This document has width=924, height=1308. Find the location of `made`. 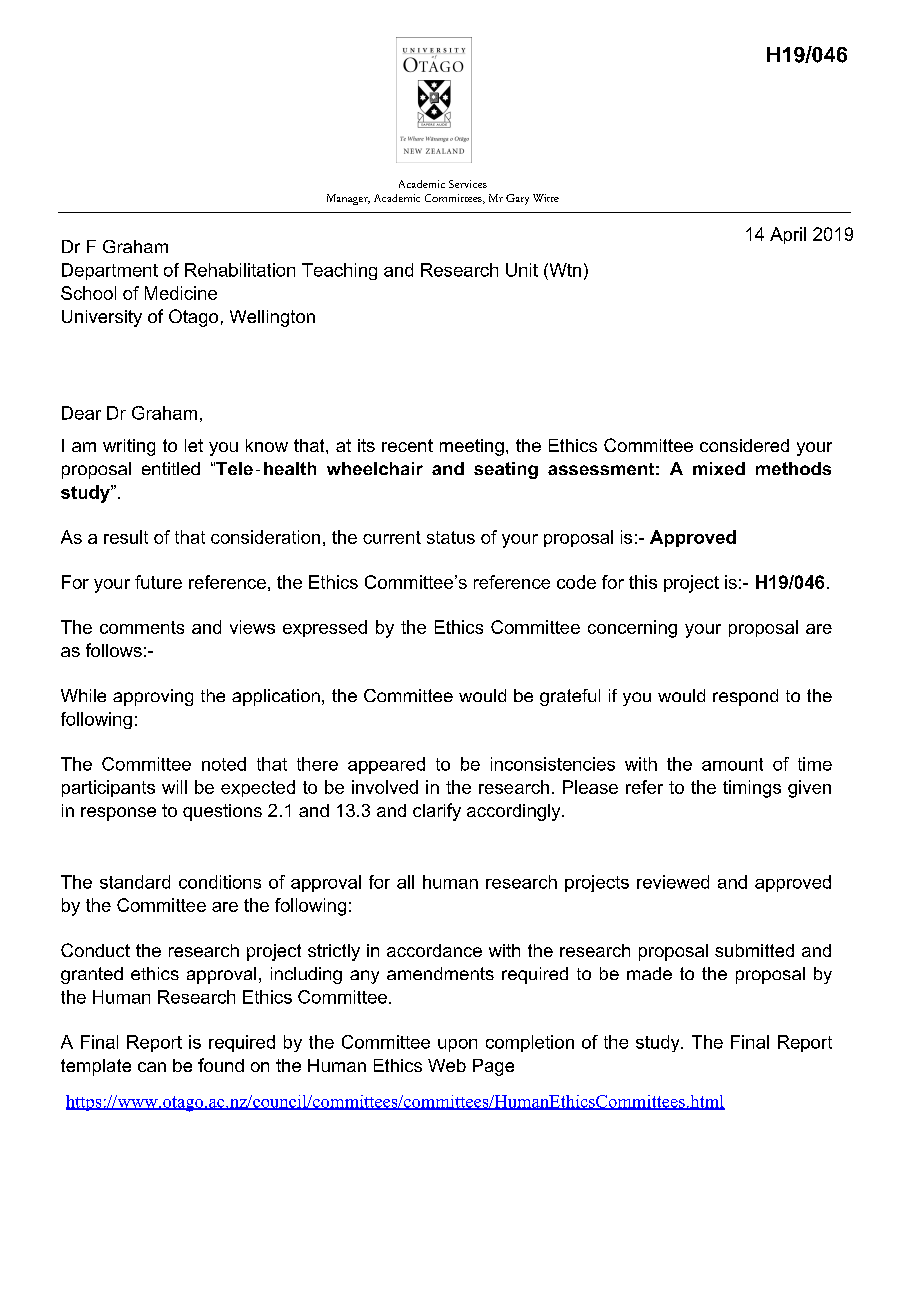

made is located at coordinates (649, 973).
